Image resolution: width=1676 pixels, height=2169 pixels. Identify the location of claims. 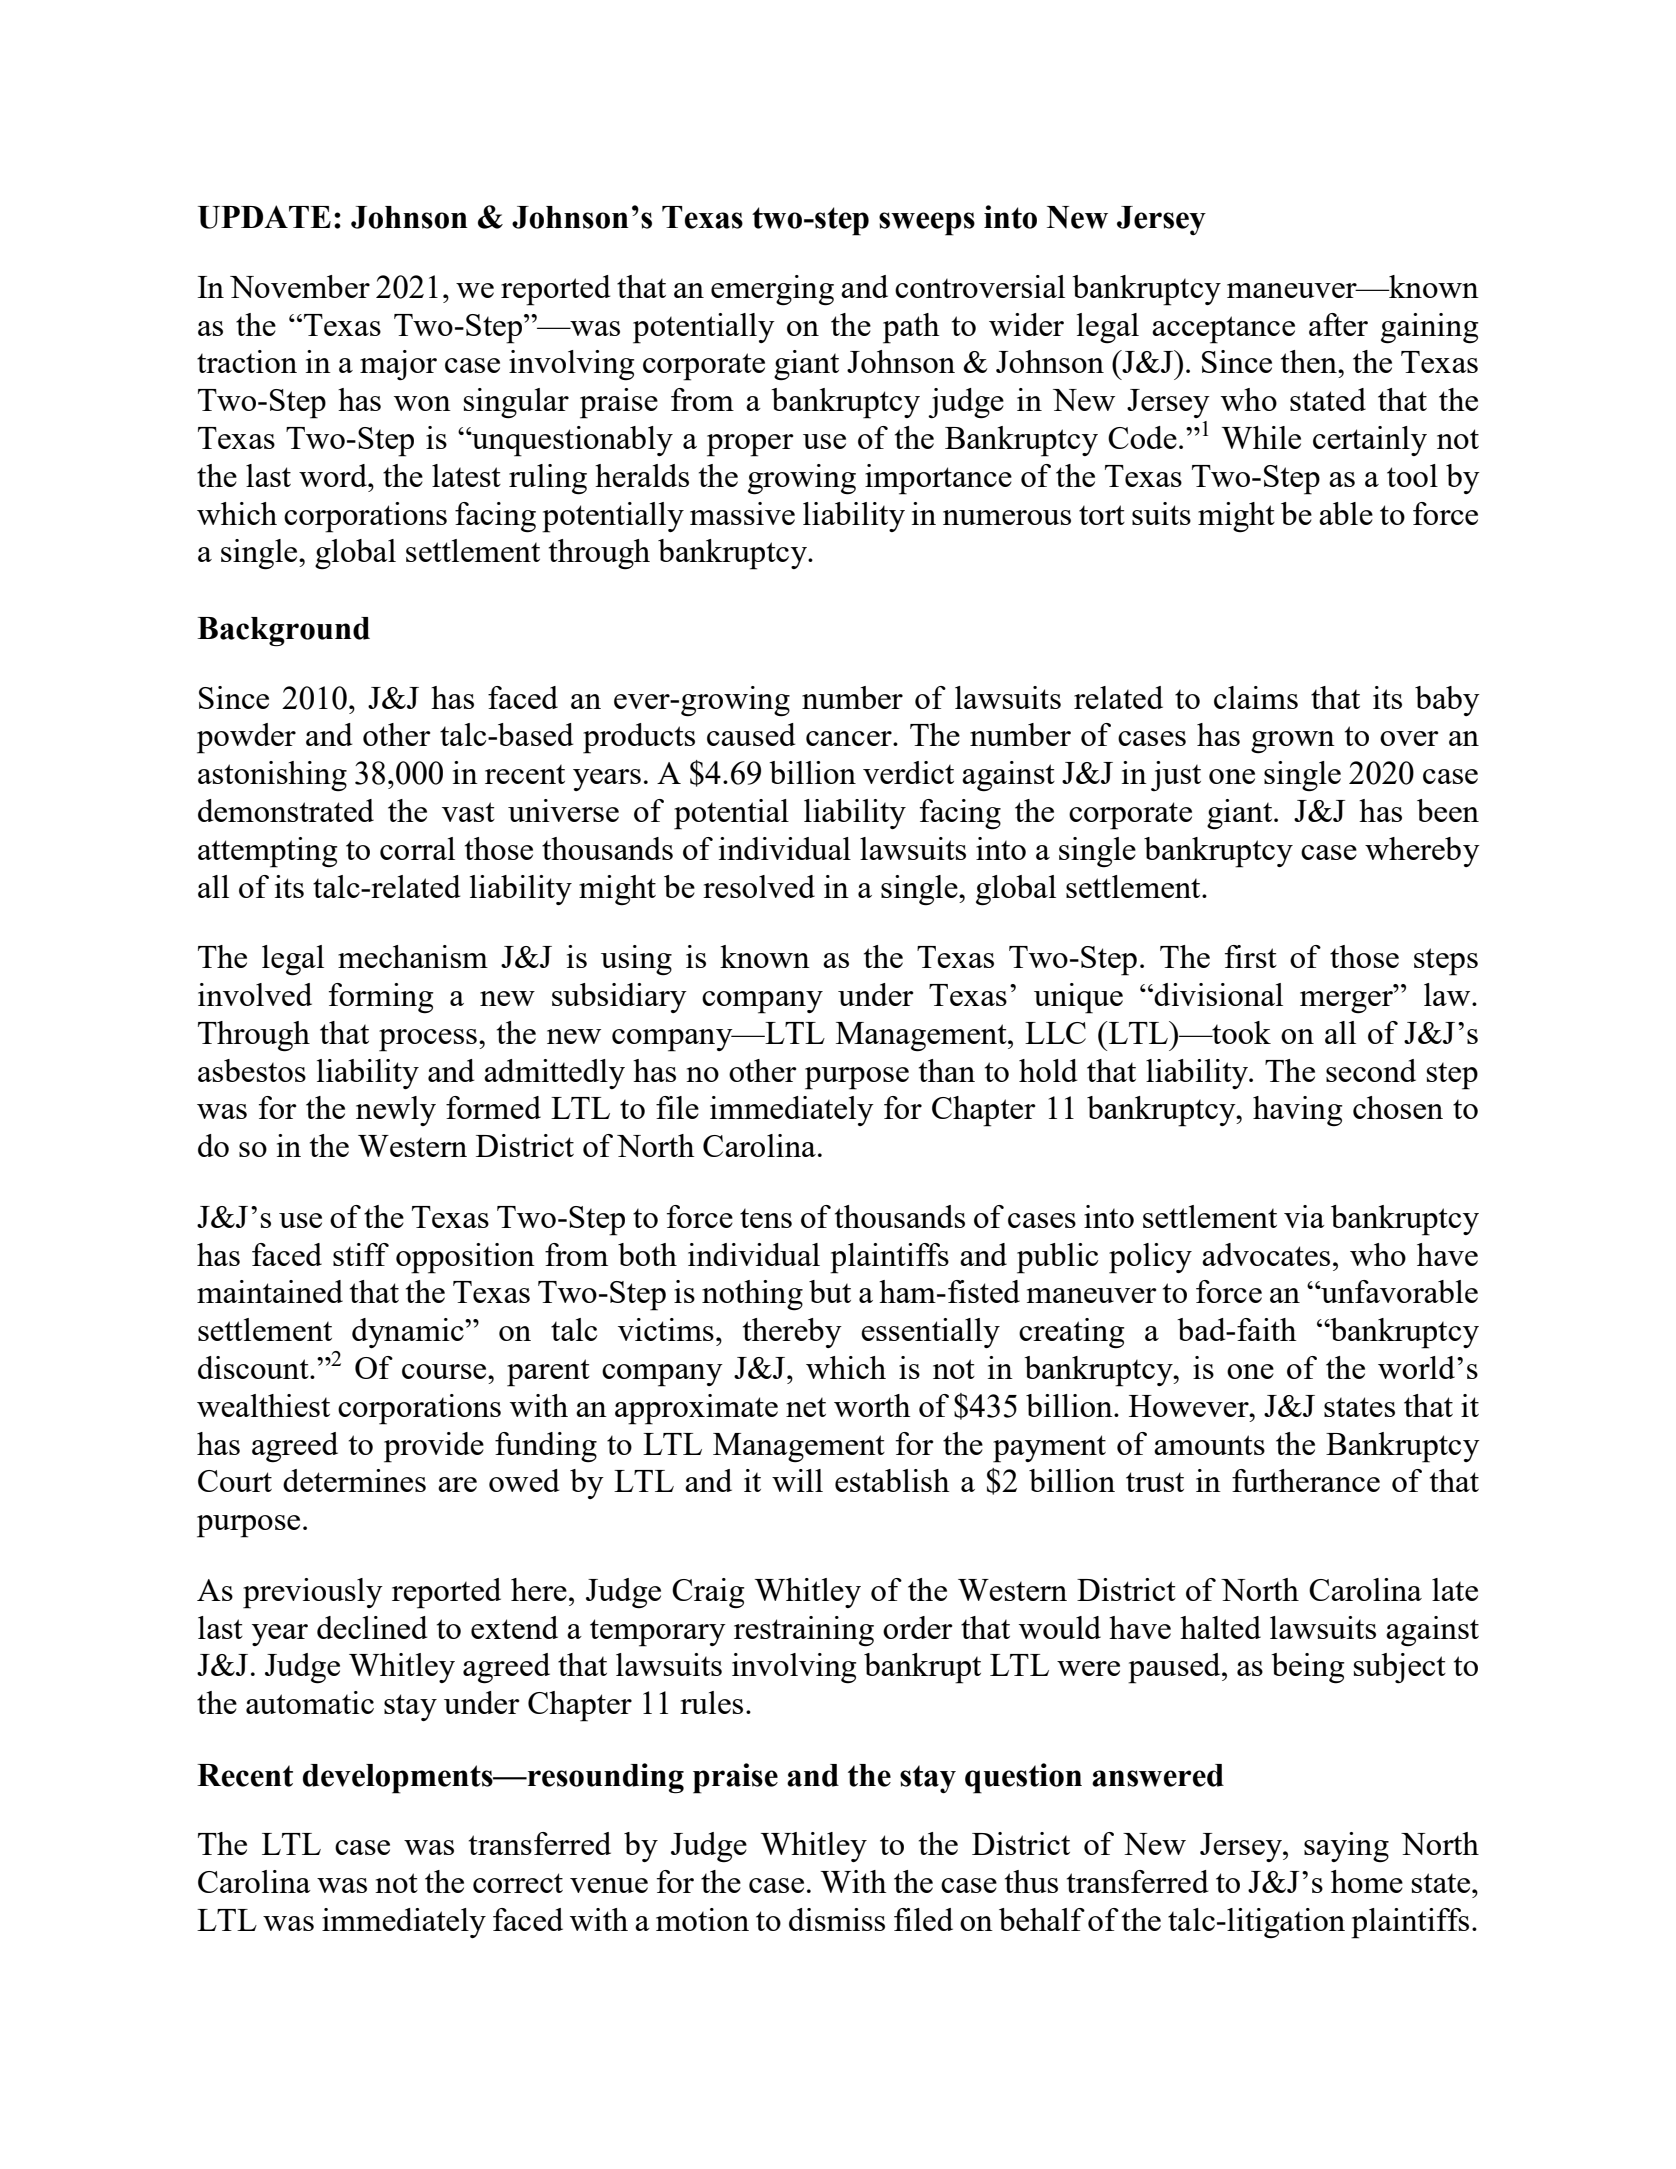
(1256, 697).
